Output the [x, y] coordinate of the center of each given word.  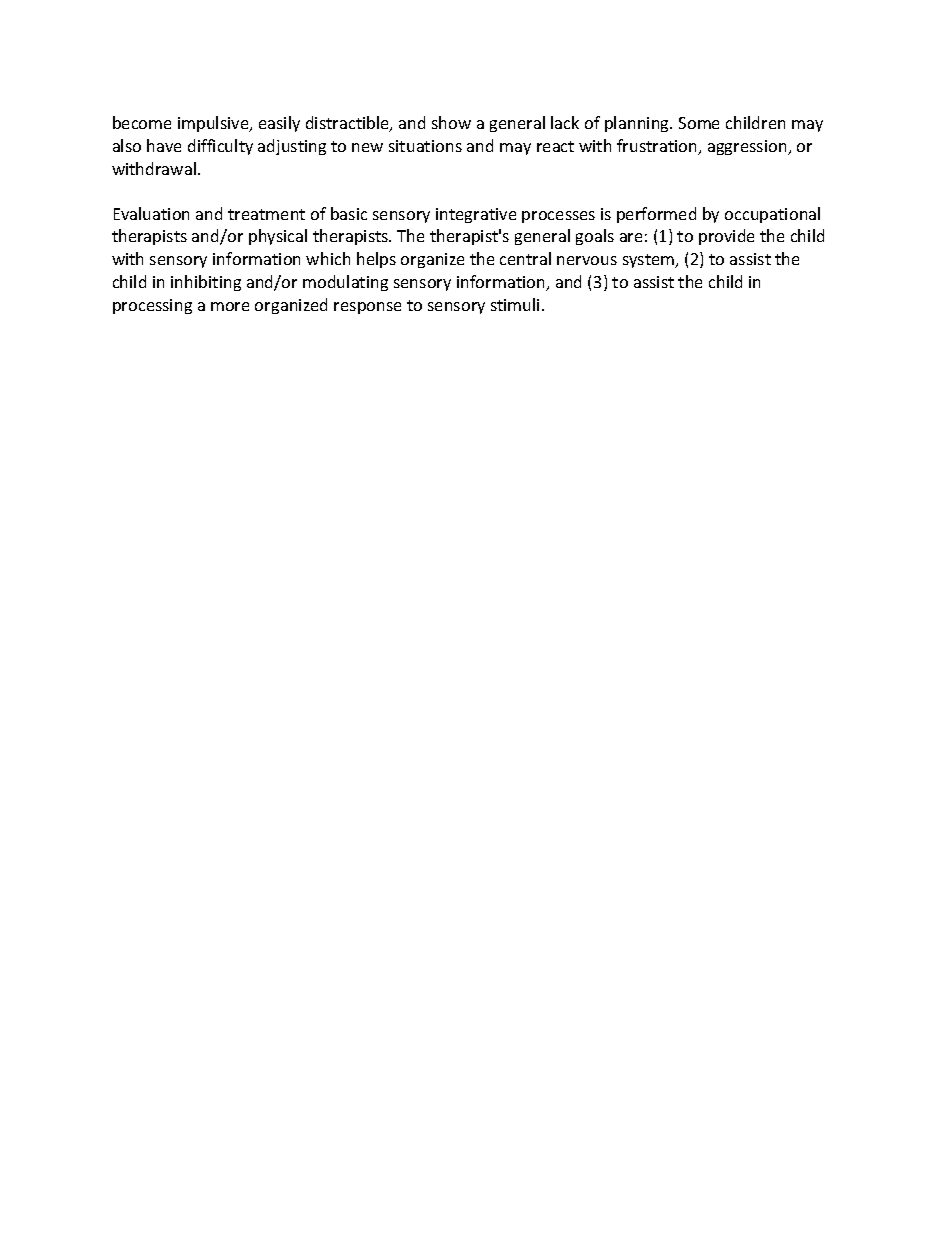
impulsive [214, 124]
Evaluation [151, 213]
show [451, 122]
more [230, 306]
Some [699, 123]
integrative [476, 215]
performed [656, 215]
